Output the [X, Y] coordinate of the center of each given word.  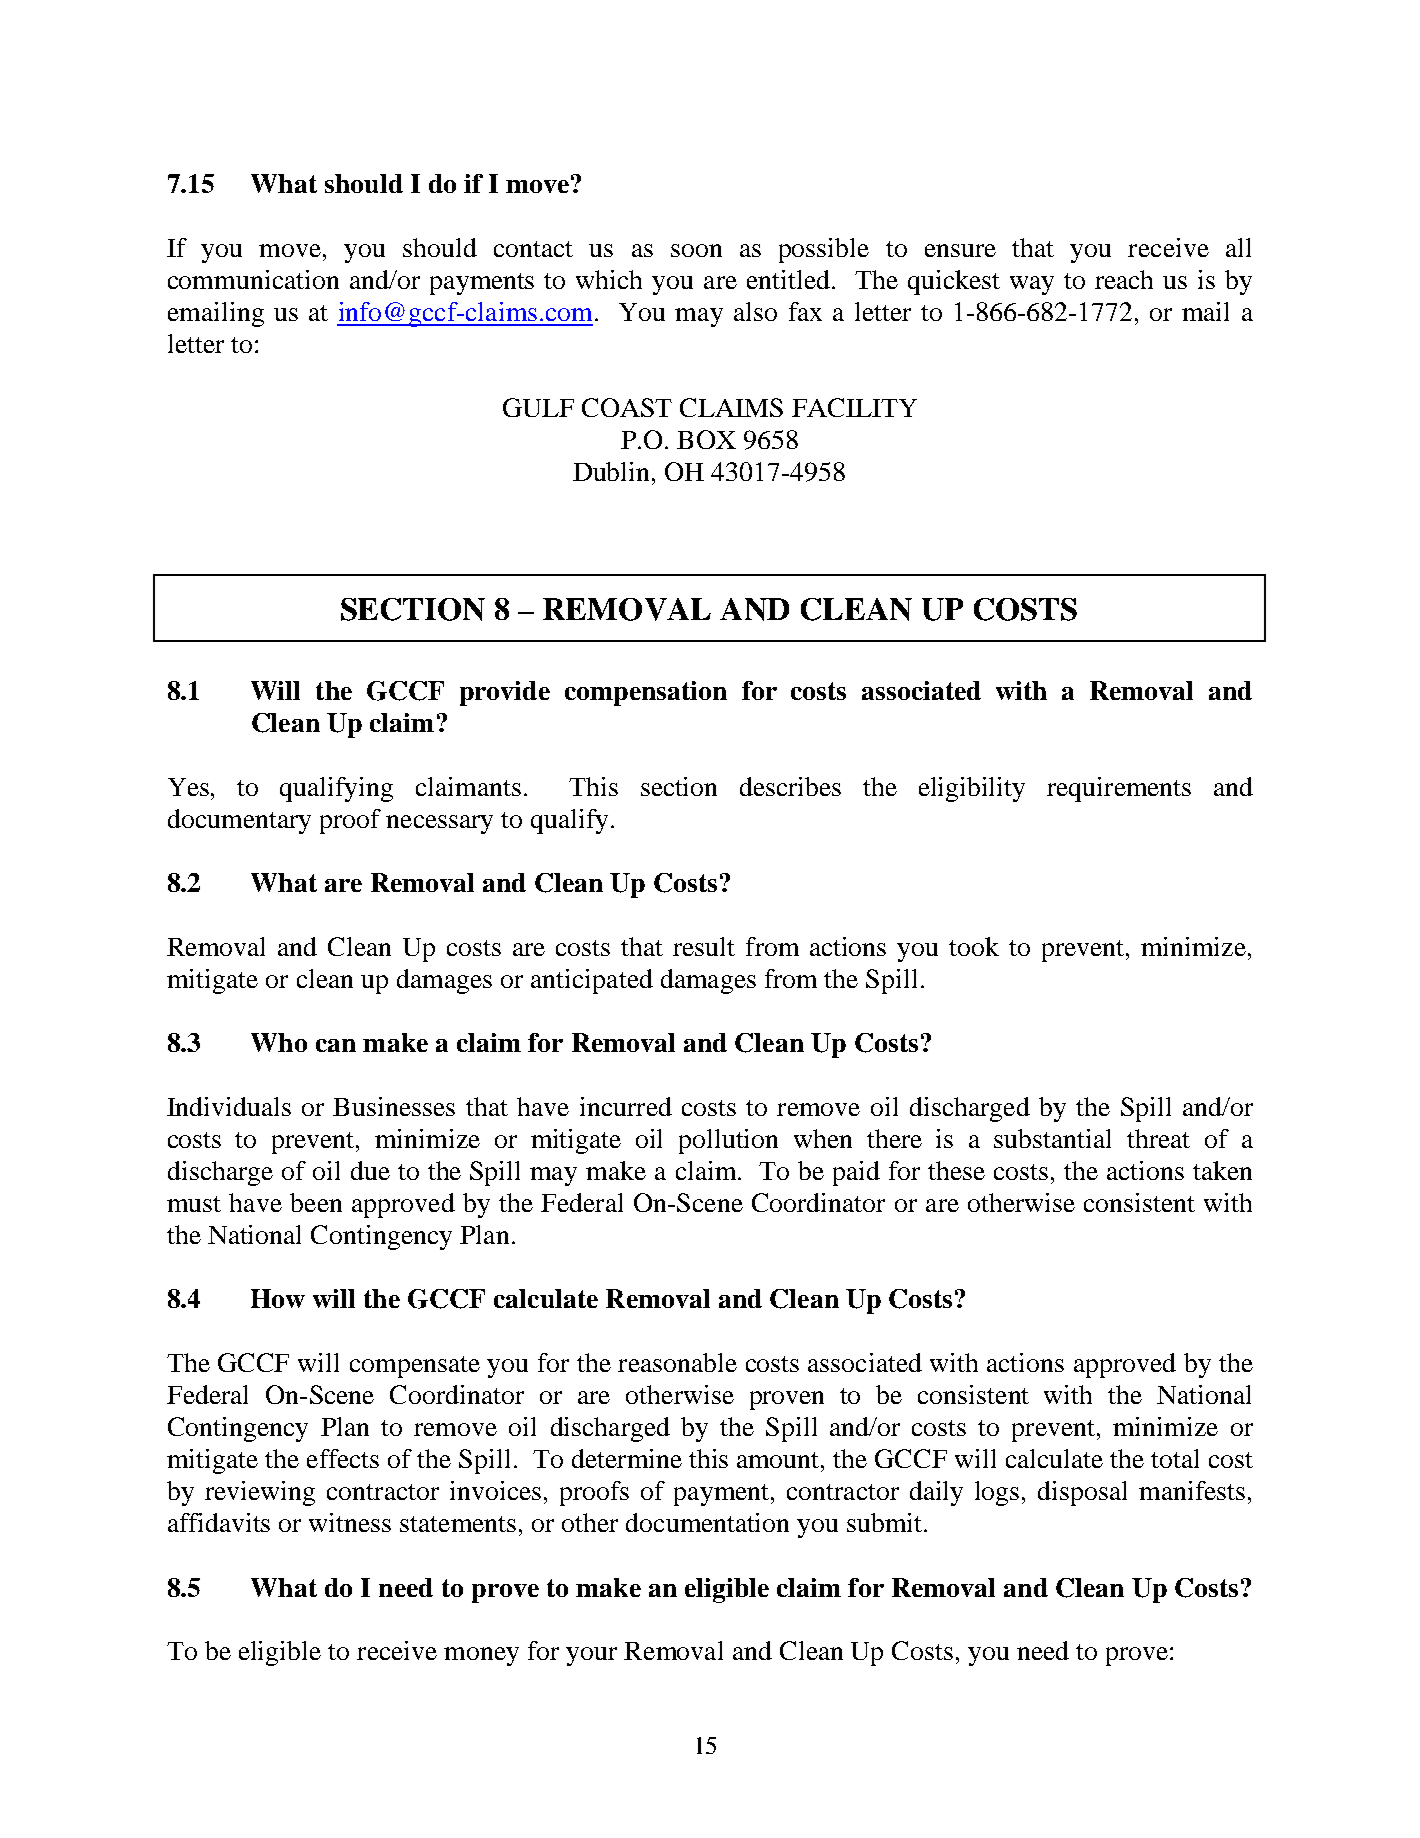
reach [1124, 279]
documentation [707, 1522]
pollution [728, 1141]
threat [1158, 1138]
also [755, 311]
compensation [646, 693]
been [316, 1202]
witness [350, 1522]
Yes [190, 787]
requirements [1119, 789]
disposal [1082, 1493]
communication [253, 279]
